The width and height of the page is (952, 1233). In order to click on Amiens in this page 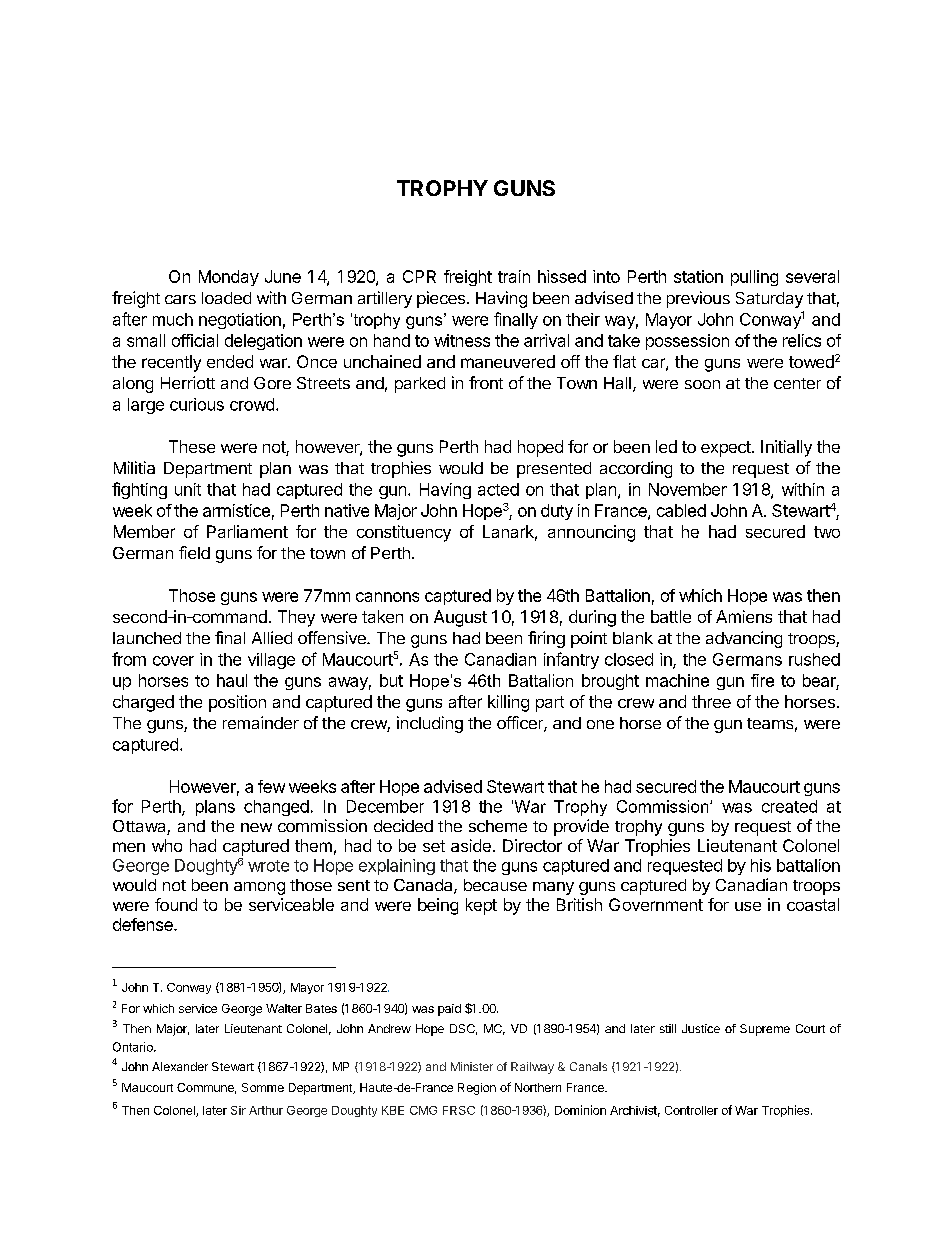, I will do `click(744, 616)`.
